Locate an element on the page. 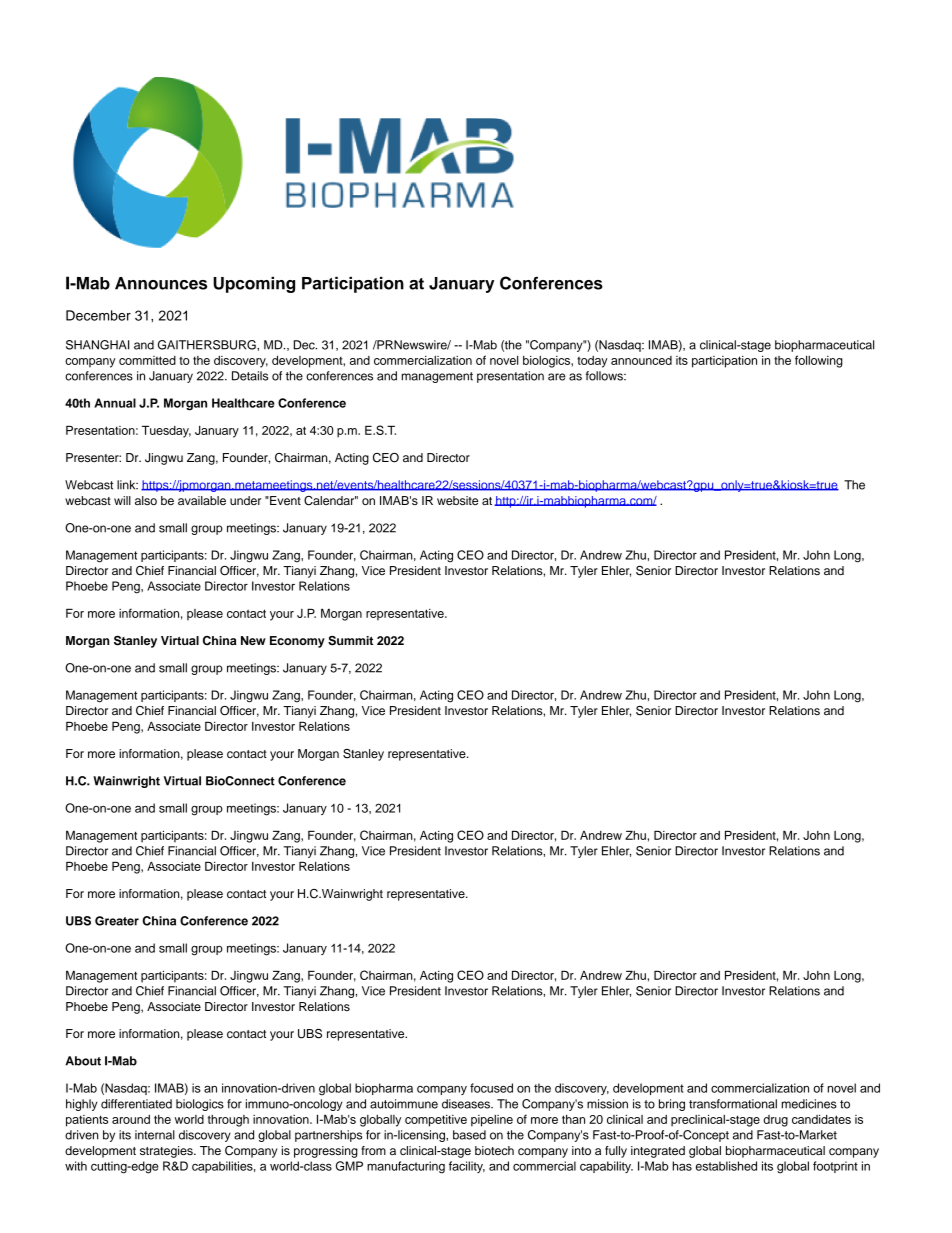 The image size is (952, 1233). today is located at coordinates (592, 362).
